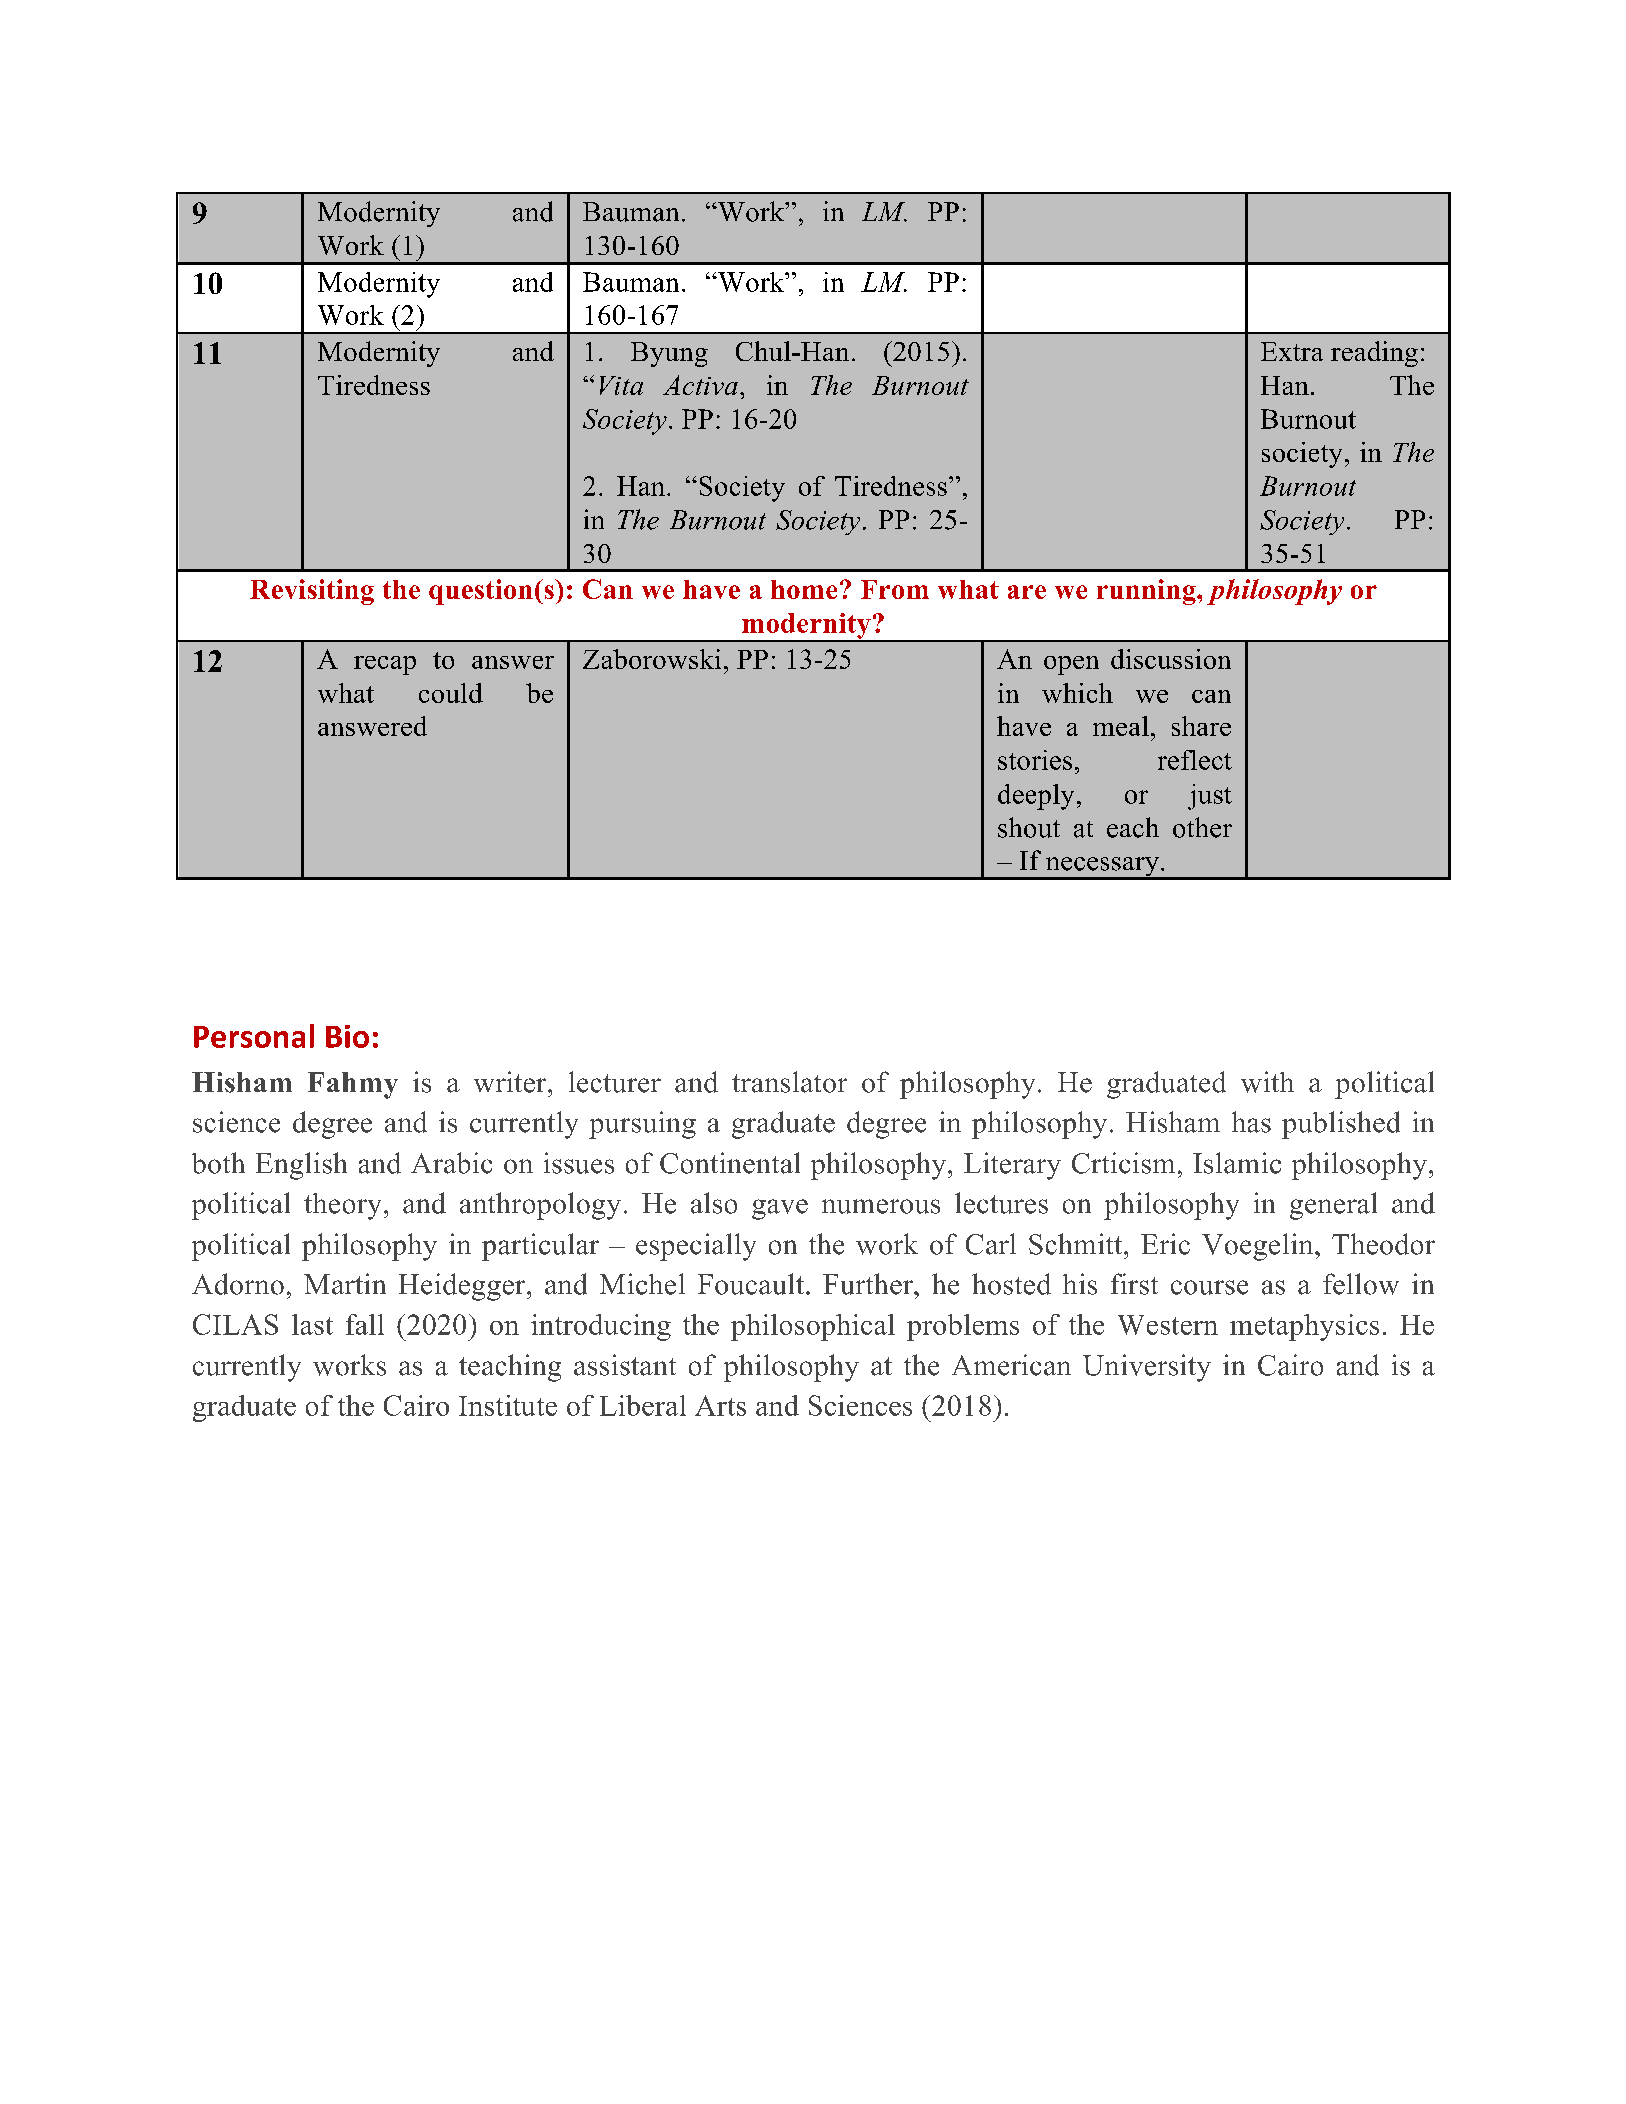 The height and width of the screenshot is (2104, 1626). What do you see at coordinates (1147, 1368) in the screenshot?
I see `University` at bounding box center [1147, 1368].
